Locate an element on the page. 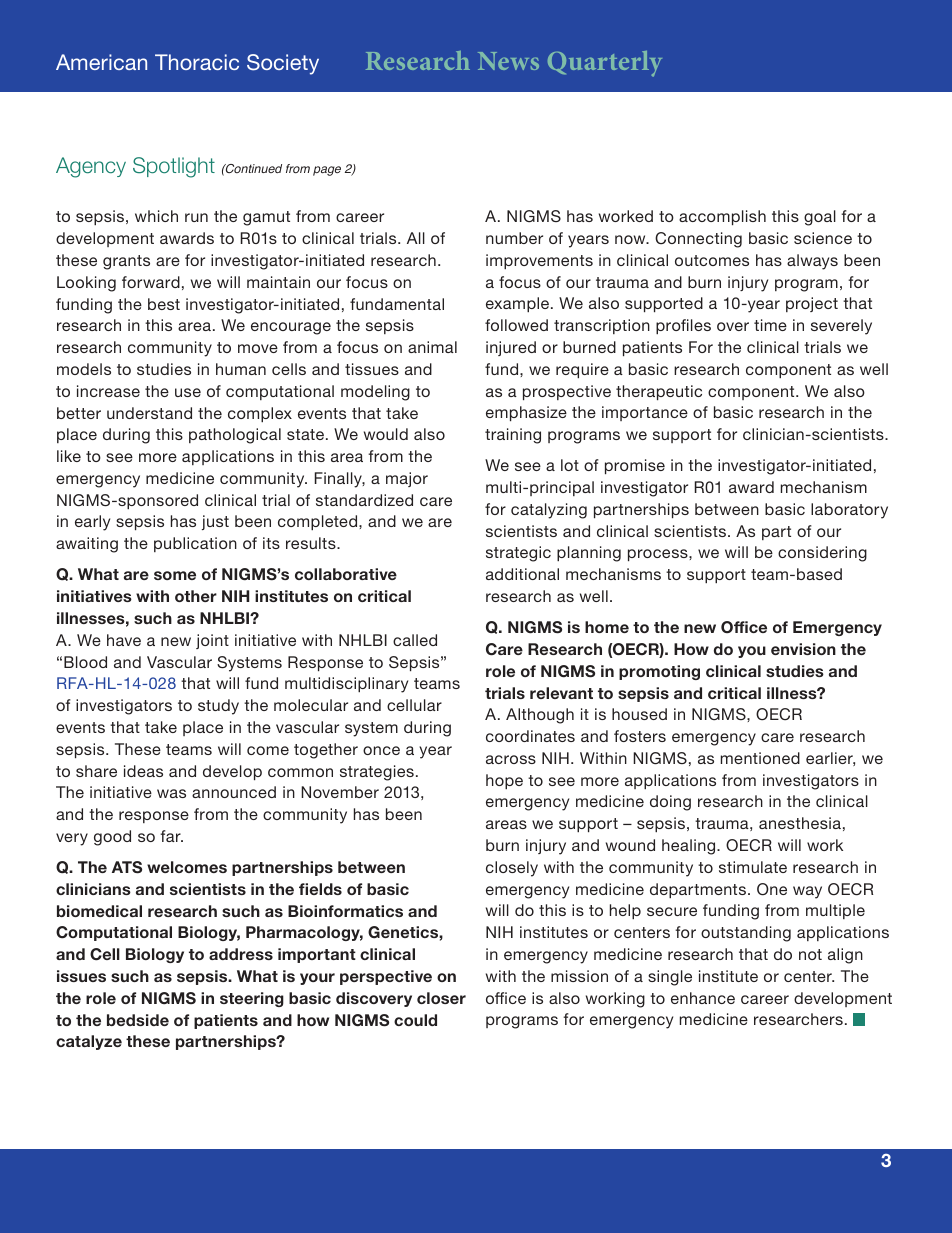 The image size is (952, 1233). emphasize is located at coordinates (526, 413).
